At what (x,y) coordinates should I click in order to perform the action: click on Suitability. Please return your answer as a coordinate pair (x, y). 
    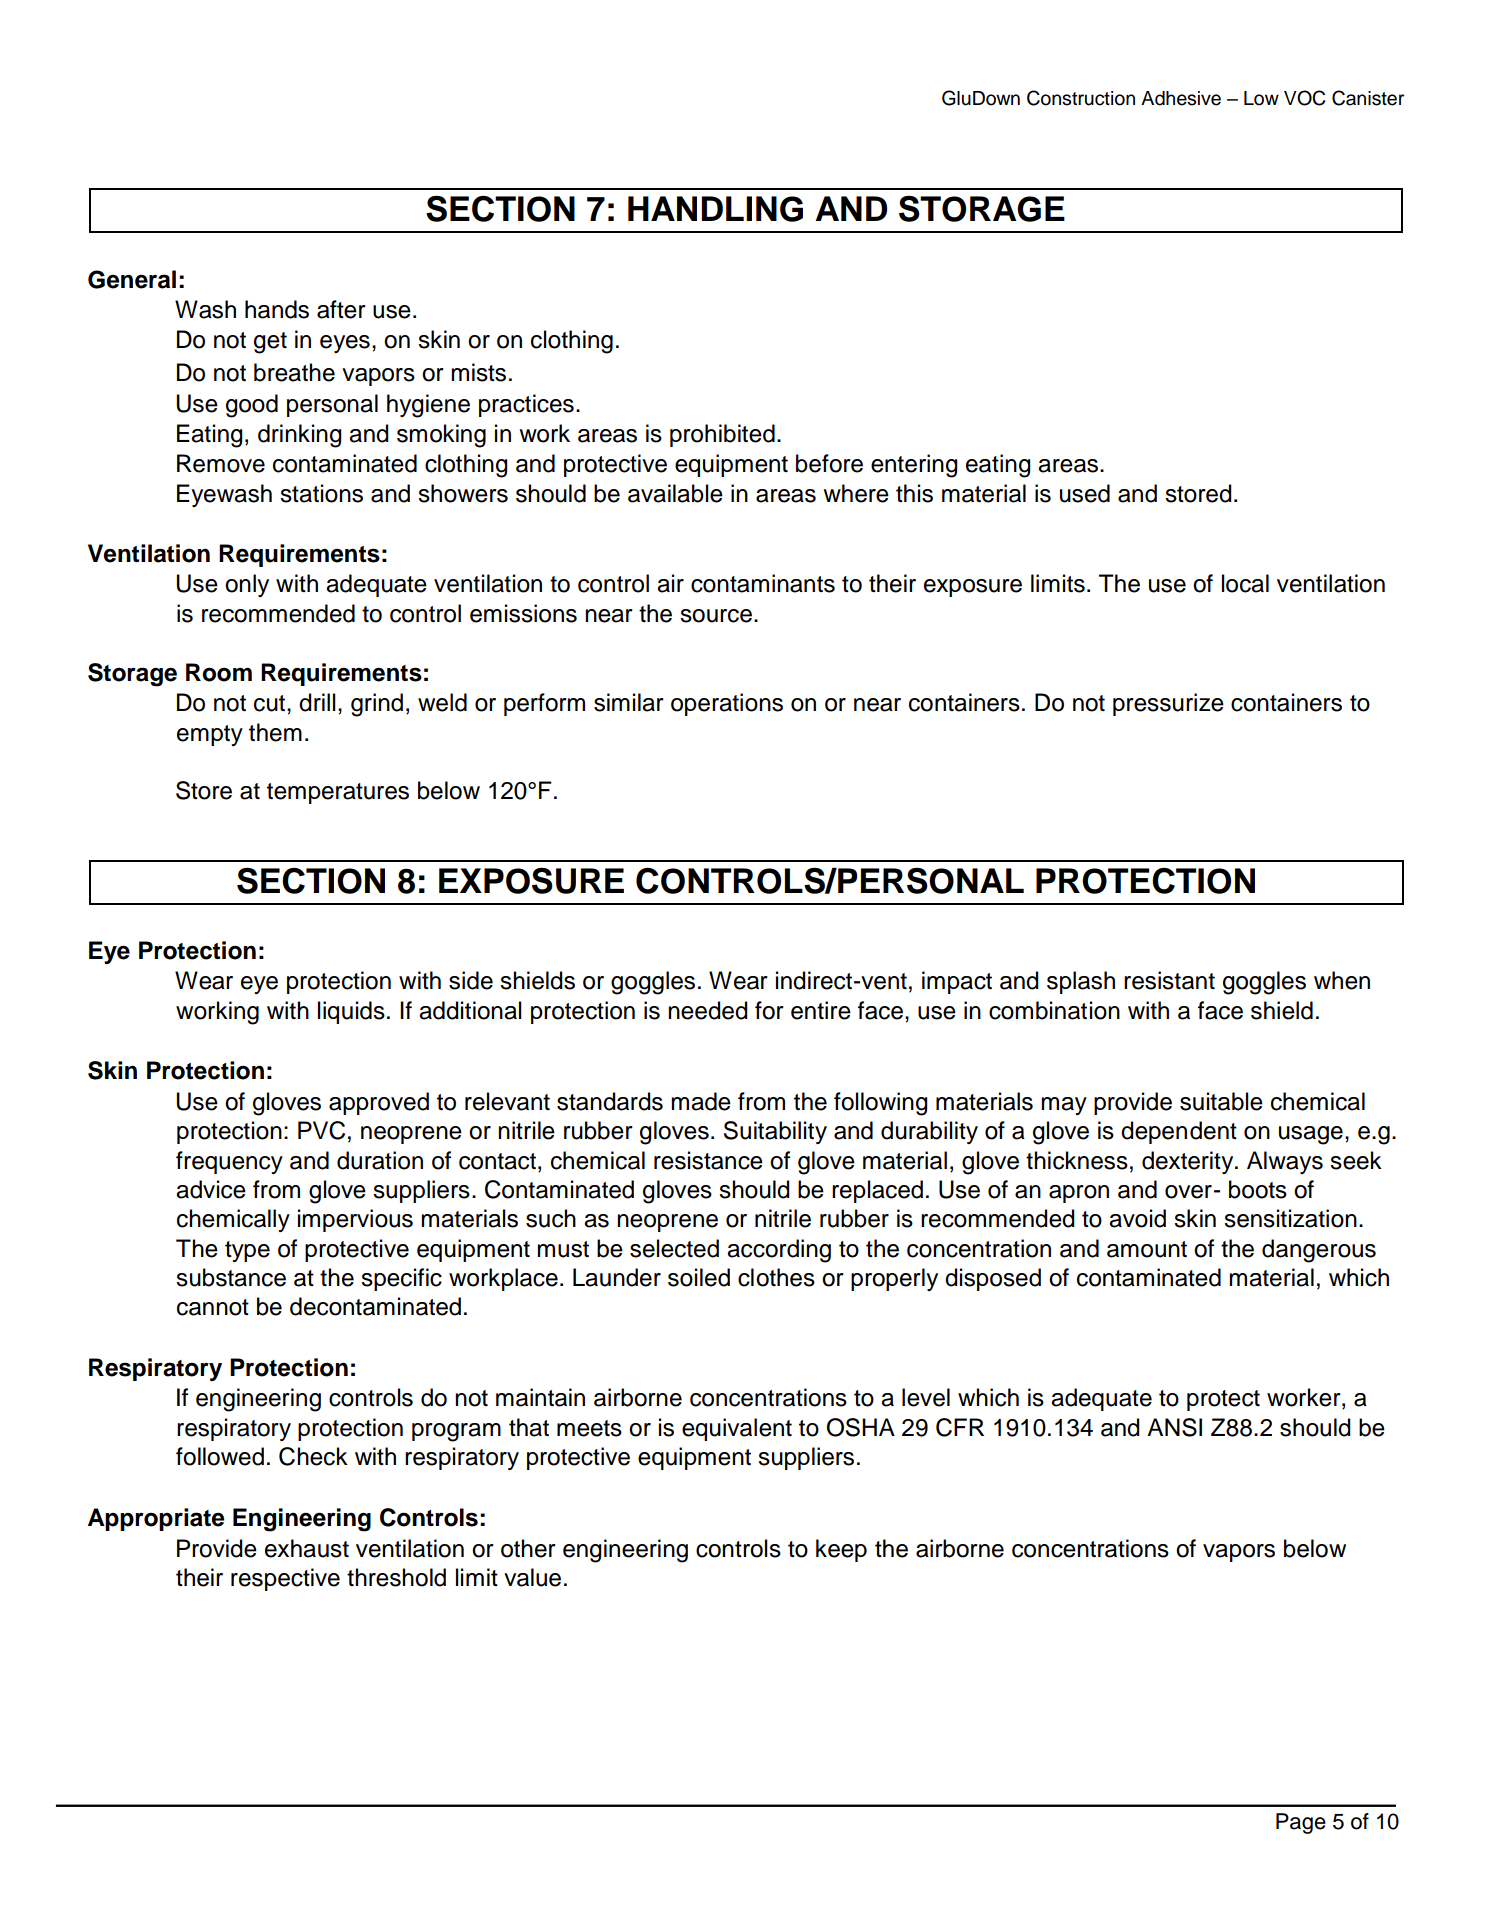
    Looking at the image, I should click on (775, 1132).
